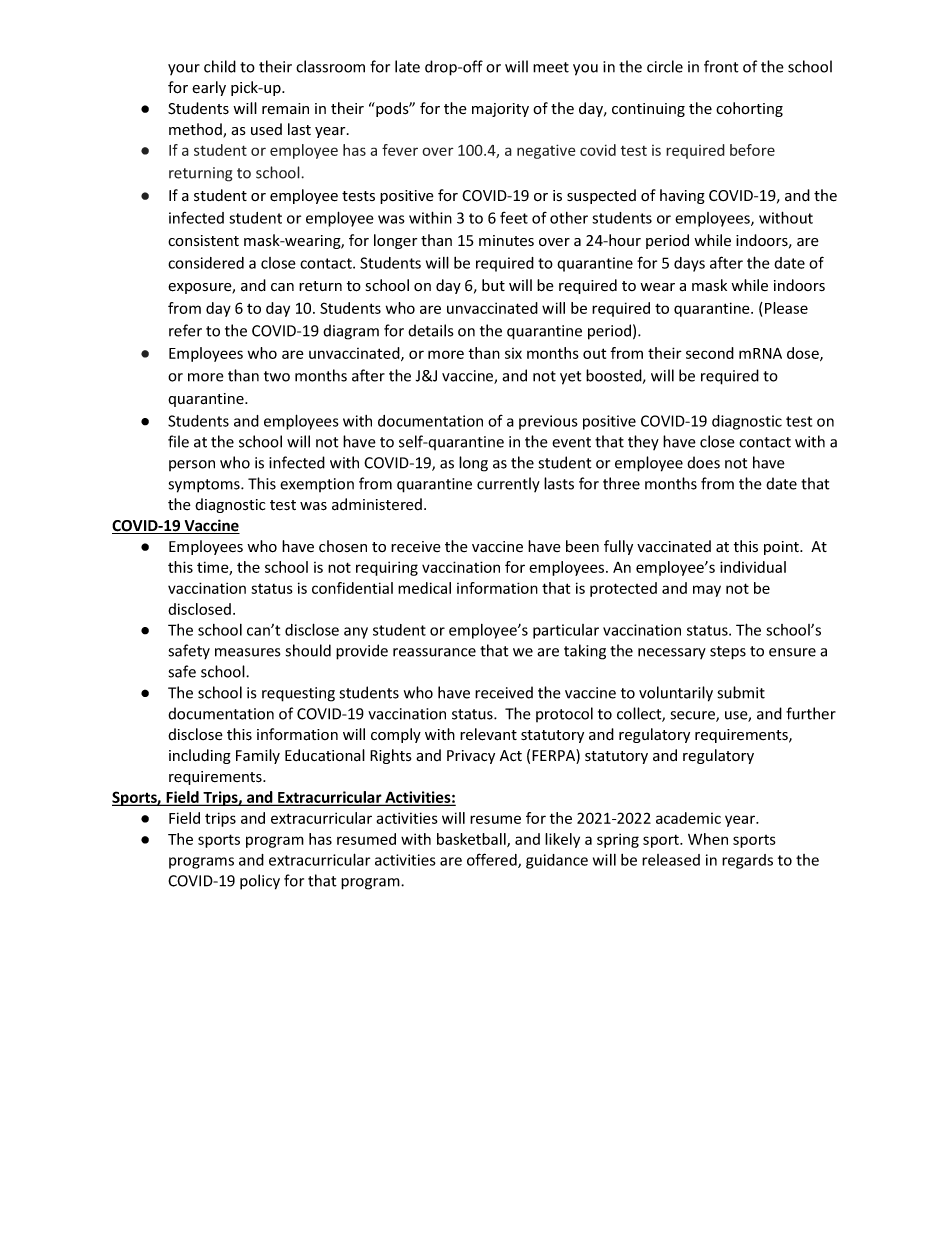  I want to click on front, so click(721, 66).
